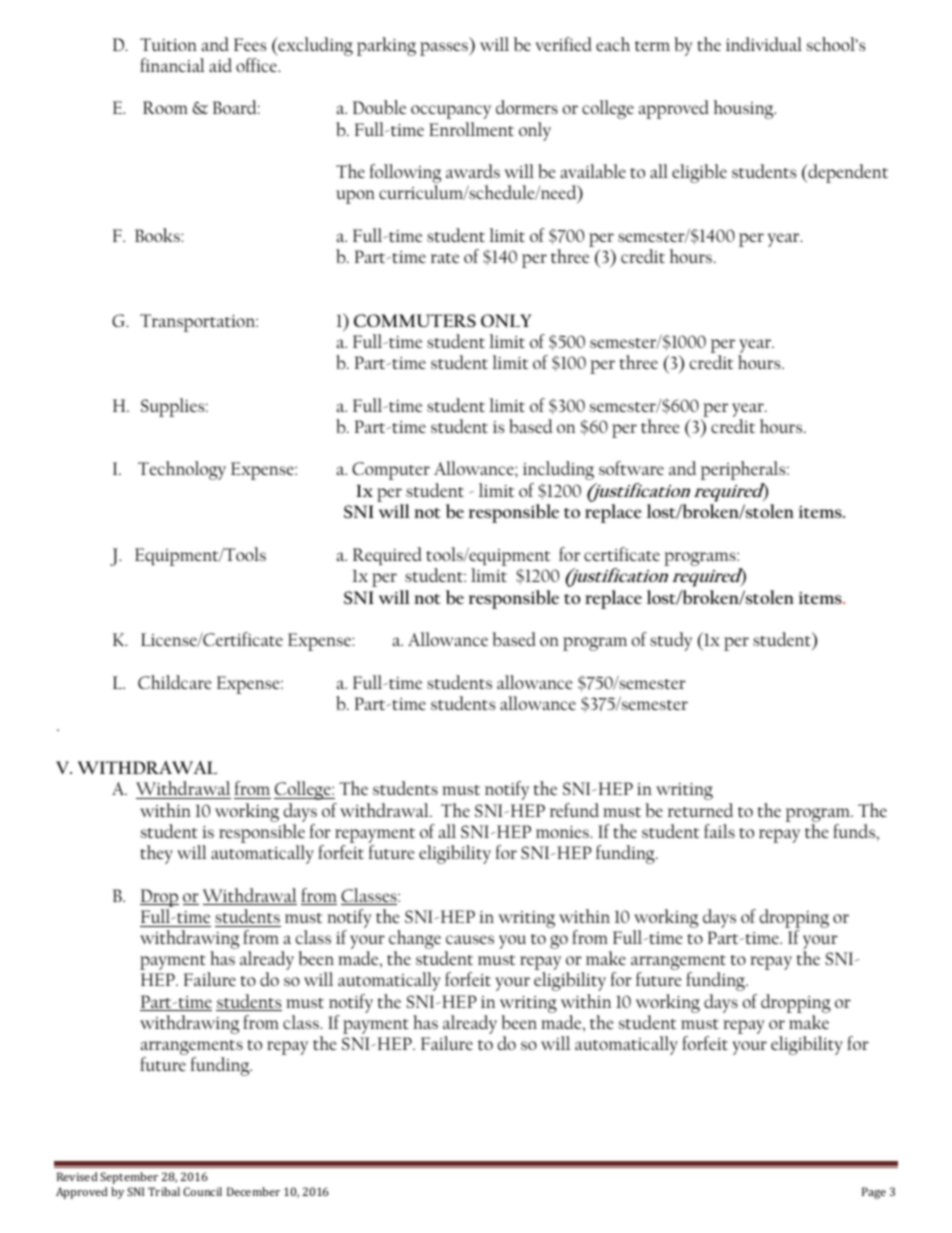 This screenshot has height=1233, width=952. Describe the element at coordinates (671, 641) in the screenshot. I see `study` at that location.
